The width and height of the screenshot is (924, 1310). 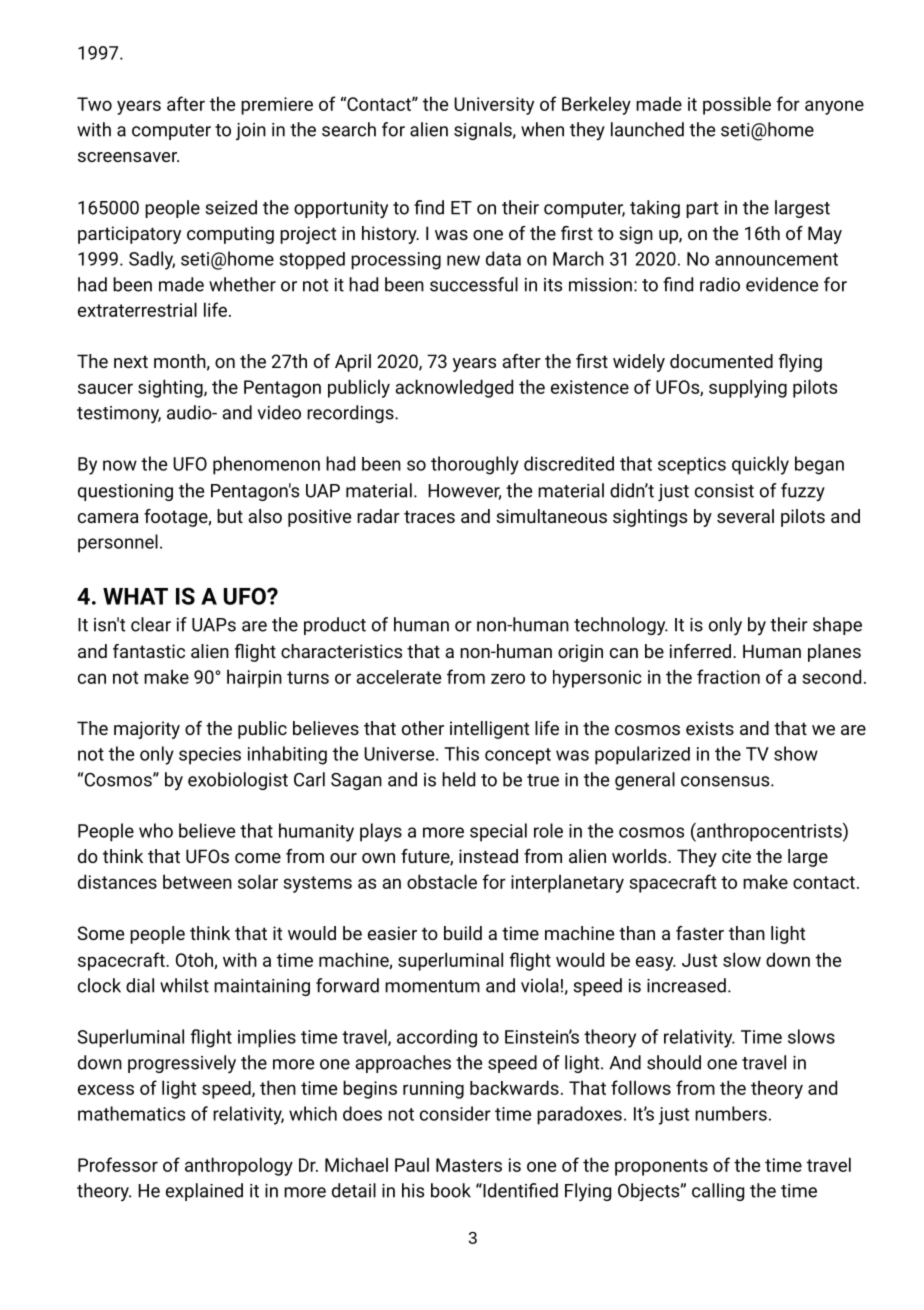 What do you see at coordinates (149, 651) in the screenshot?
I see `fantastic` at bounding box center [149, 651].
